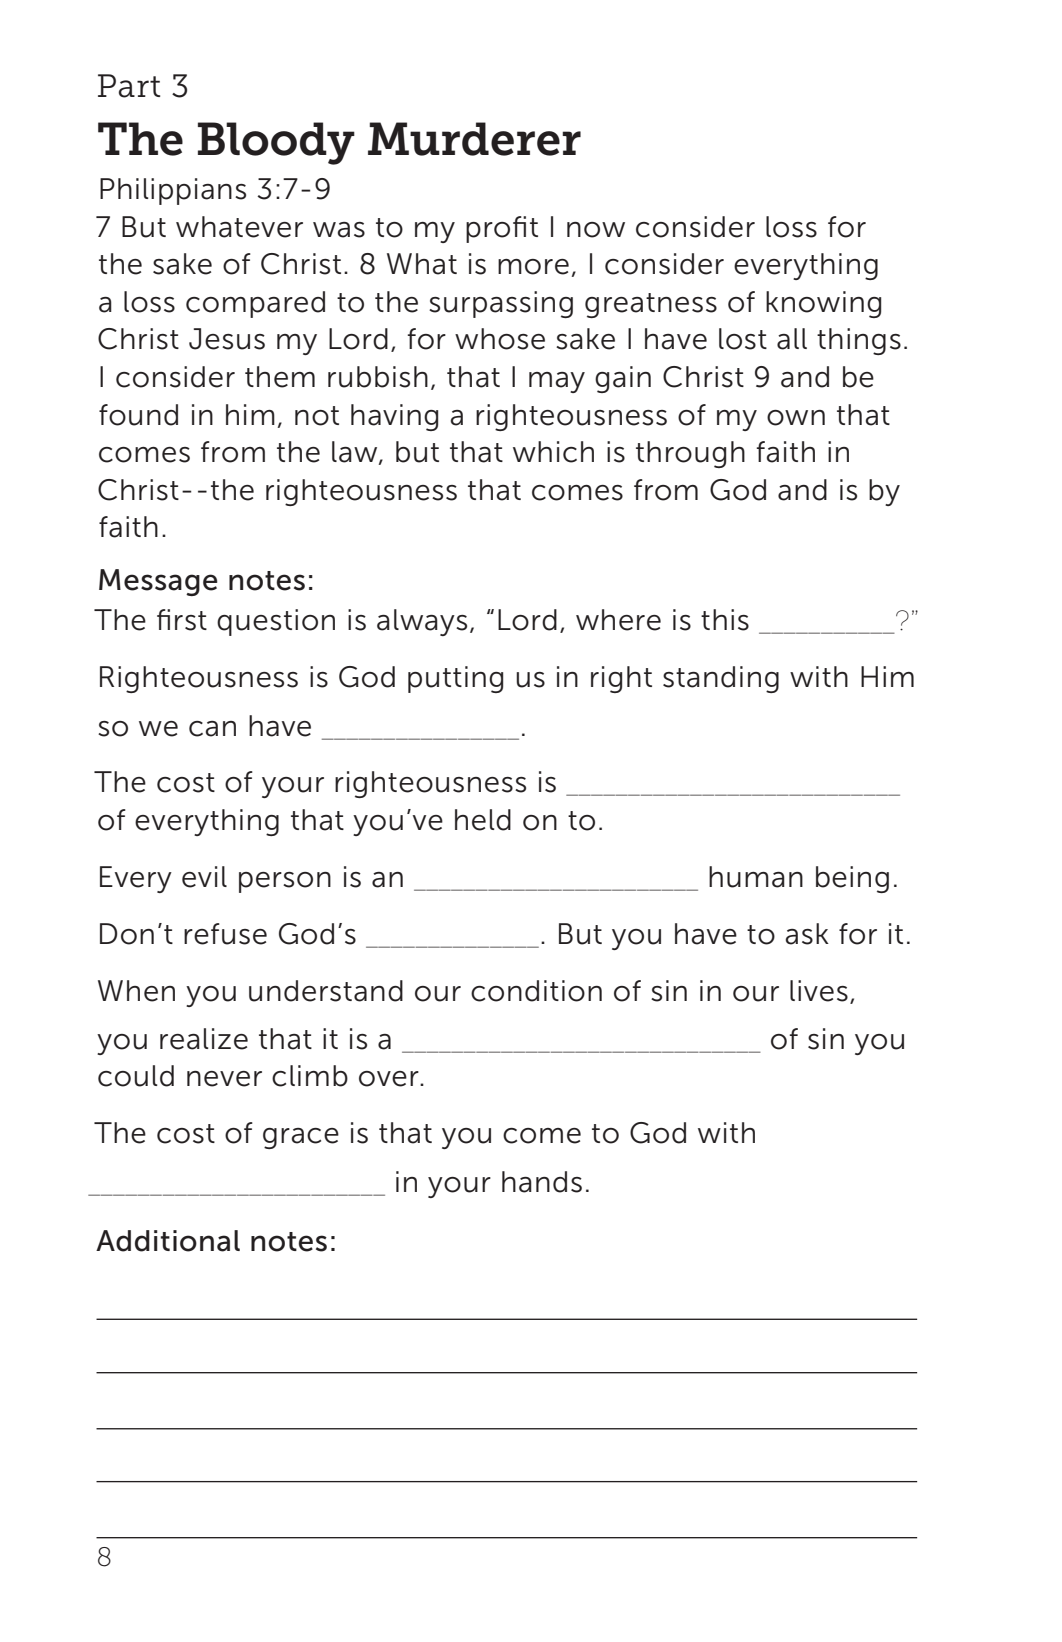  What do you see at coordinates (796, 418) in the screenshot?
I see `own` at bounding box center [796, 418].
